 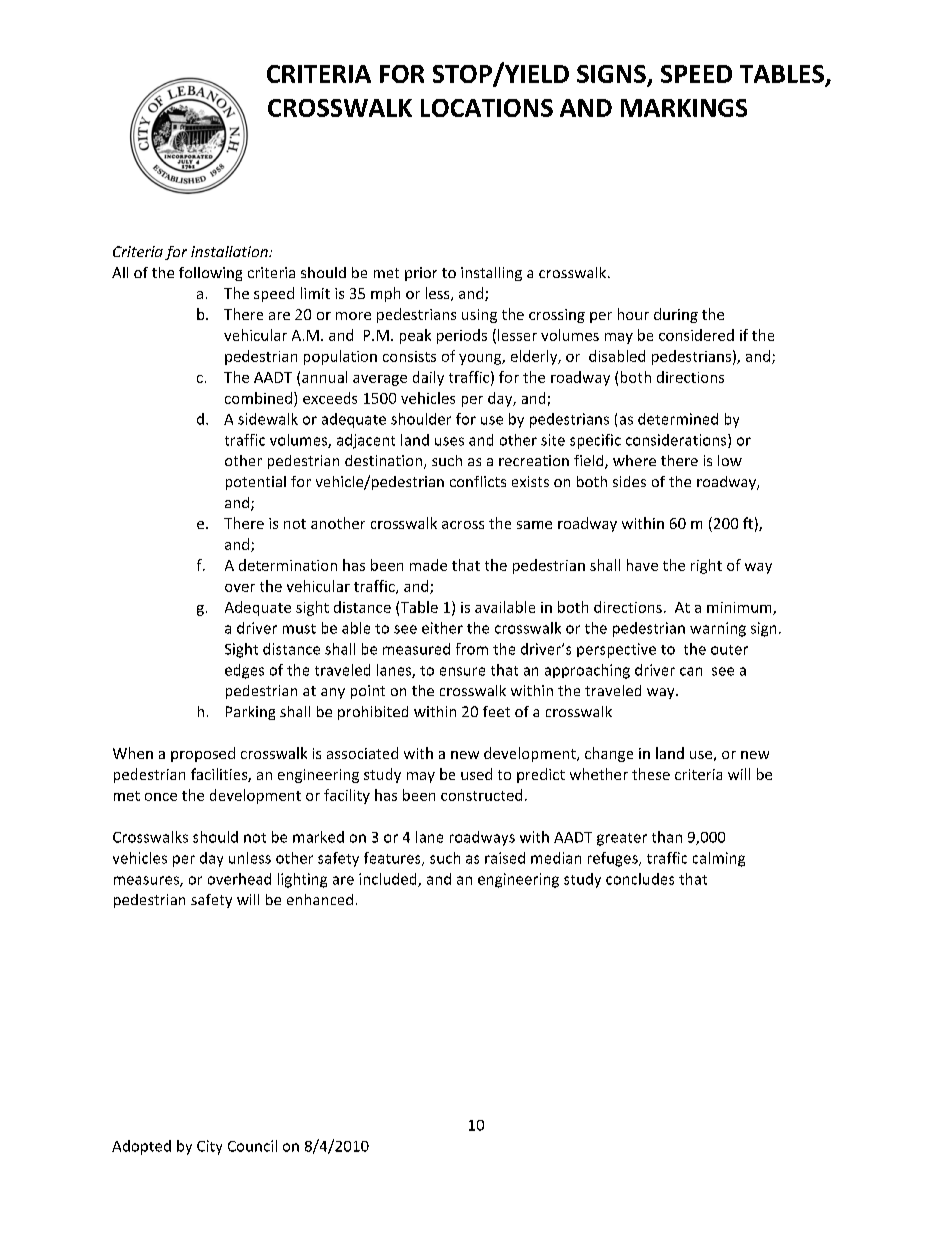 What do you see at coordinates (442, 628) in the page?
I see `either` at bounding box center [442, 628].
